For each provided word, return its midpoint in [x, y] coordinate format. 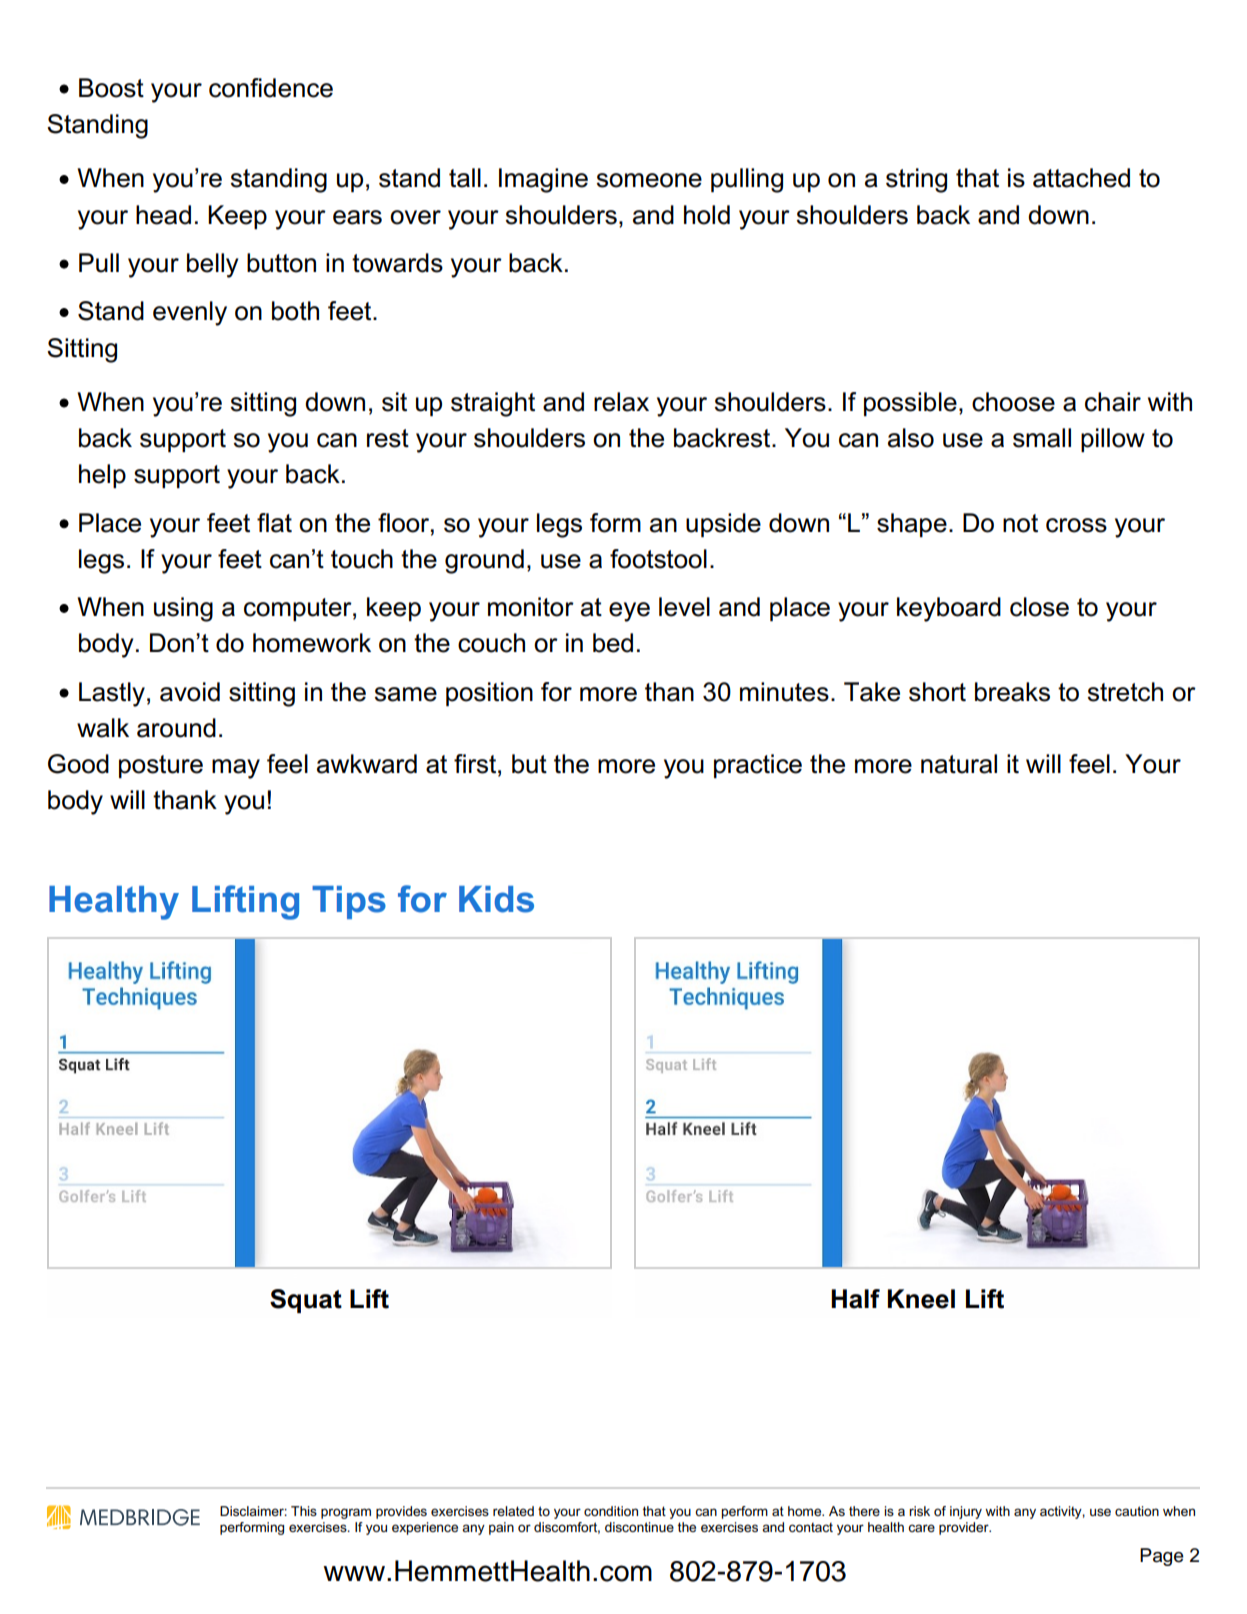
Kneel [921, 1299]
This [304, 1511]
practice [758, 766]
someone [649, 180]
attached [1081, 178]
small [1042, 438]
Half [855, 1299]
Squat [306, 1301]
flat [274, 523]
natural [959, 764]
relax [621, 402]
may [236, 769]
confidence [271, 88]
